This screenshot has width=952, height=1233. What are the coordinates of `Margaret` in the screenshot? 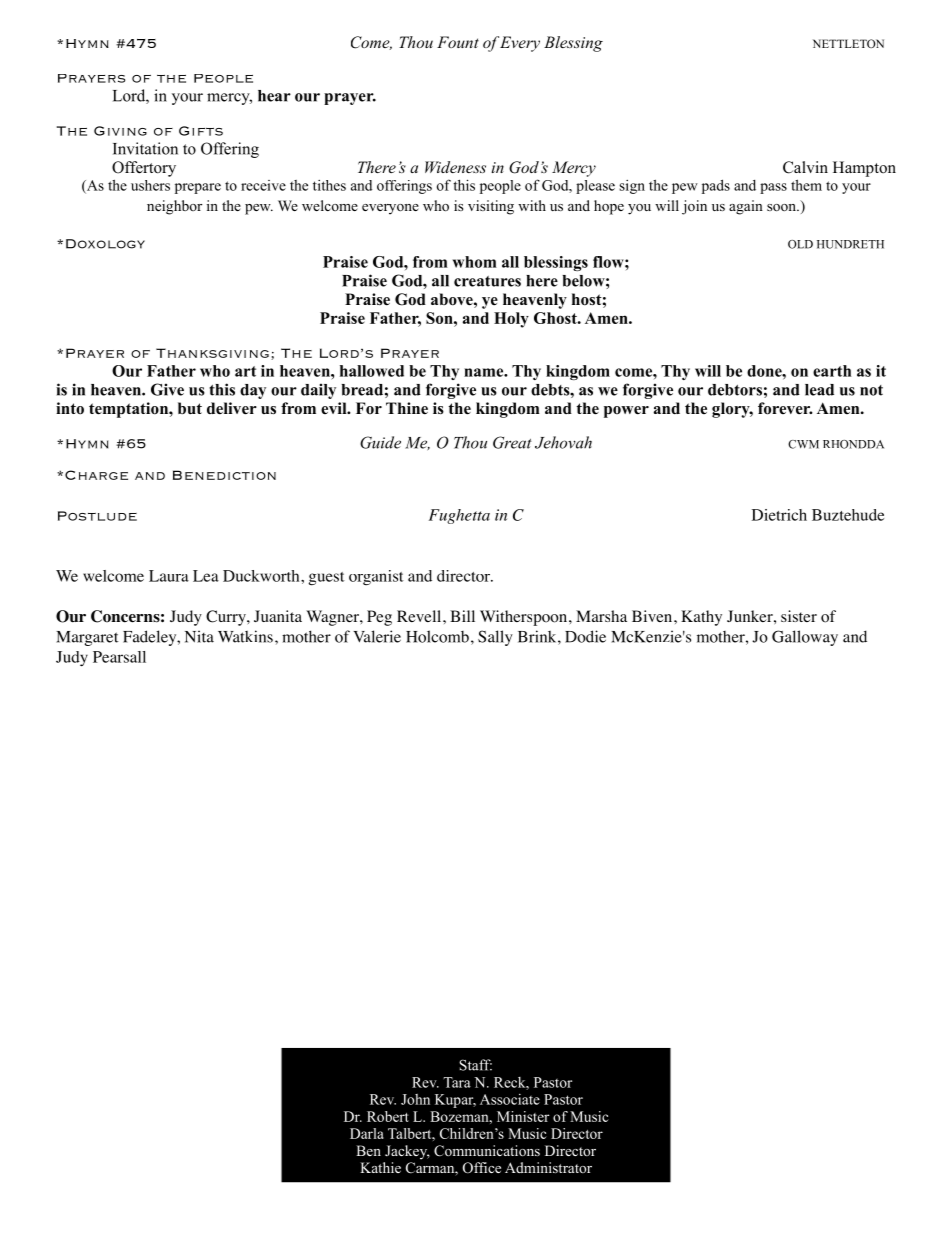 It's located at (87, 638).
